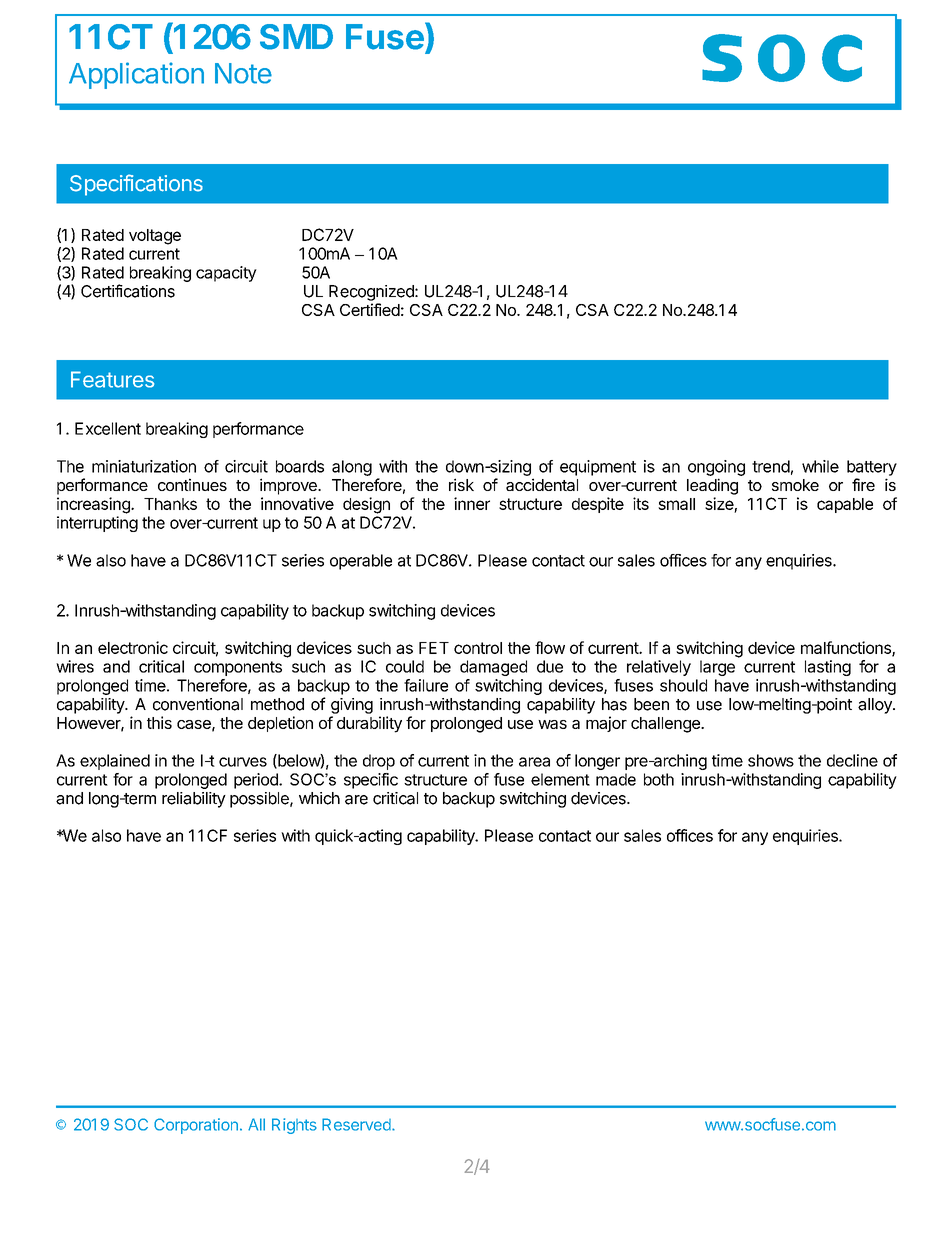 This screenshot has width=952, height=1233. Describe the element at coordinates (357, 1124) in the screenshot. I see `Reserved` at that location.
